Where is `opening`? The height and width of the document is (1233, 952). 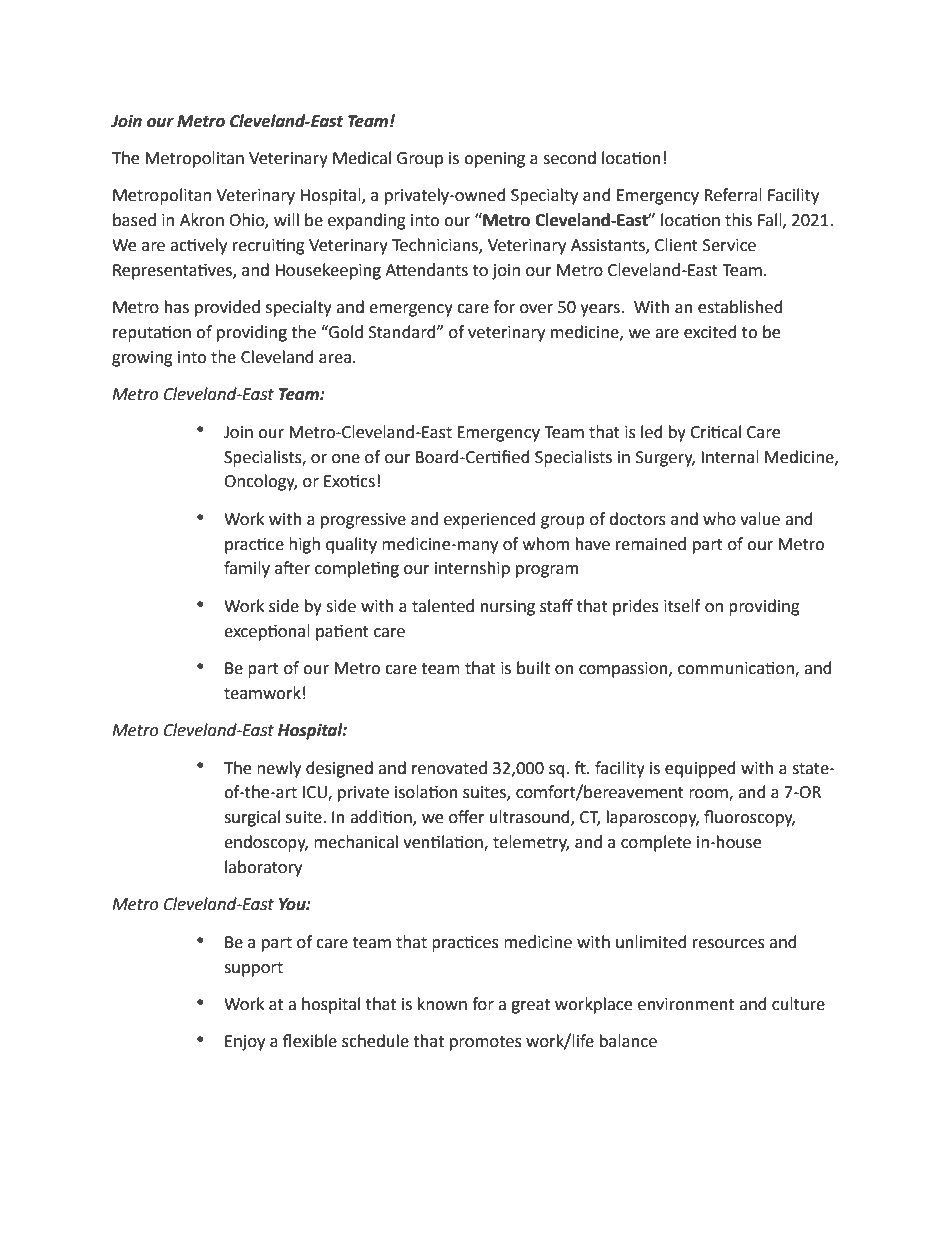 opening is located at coordinates (494, 160).
